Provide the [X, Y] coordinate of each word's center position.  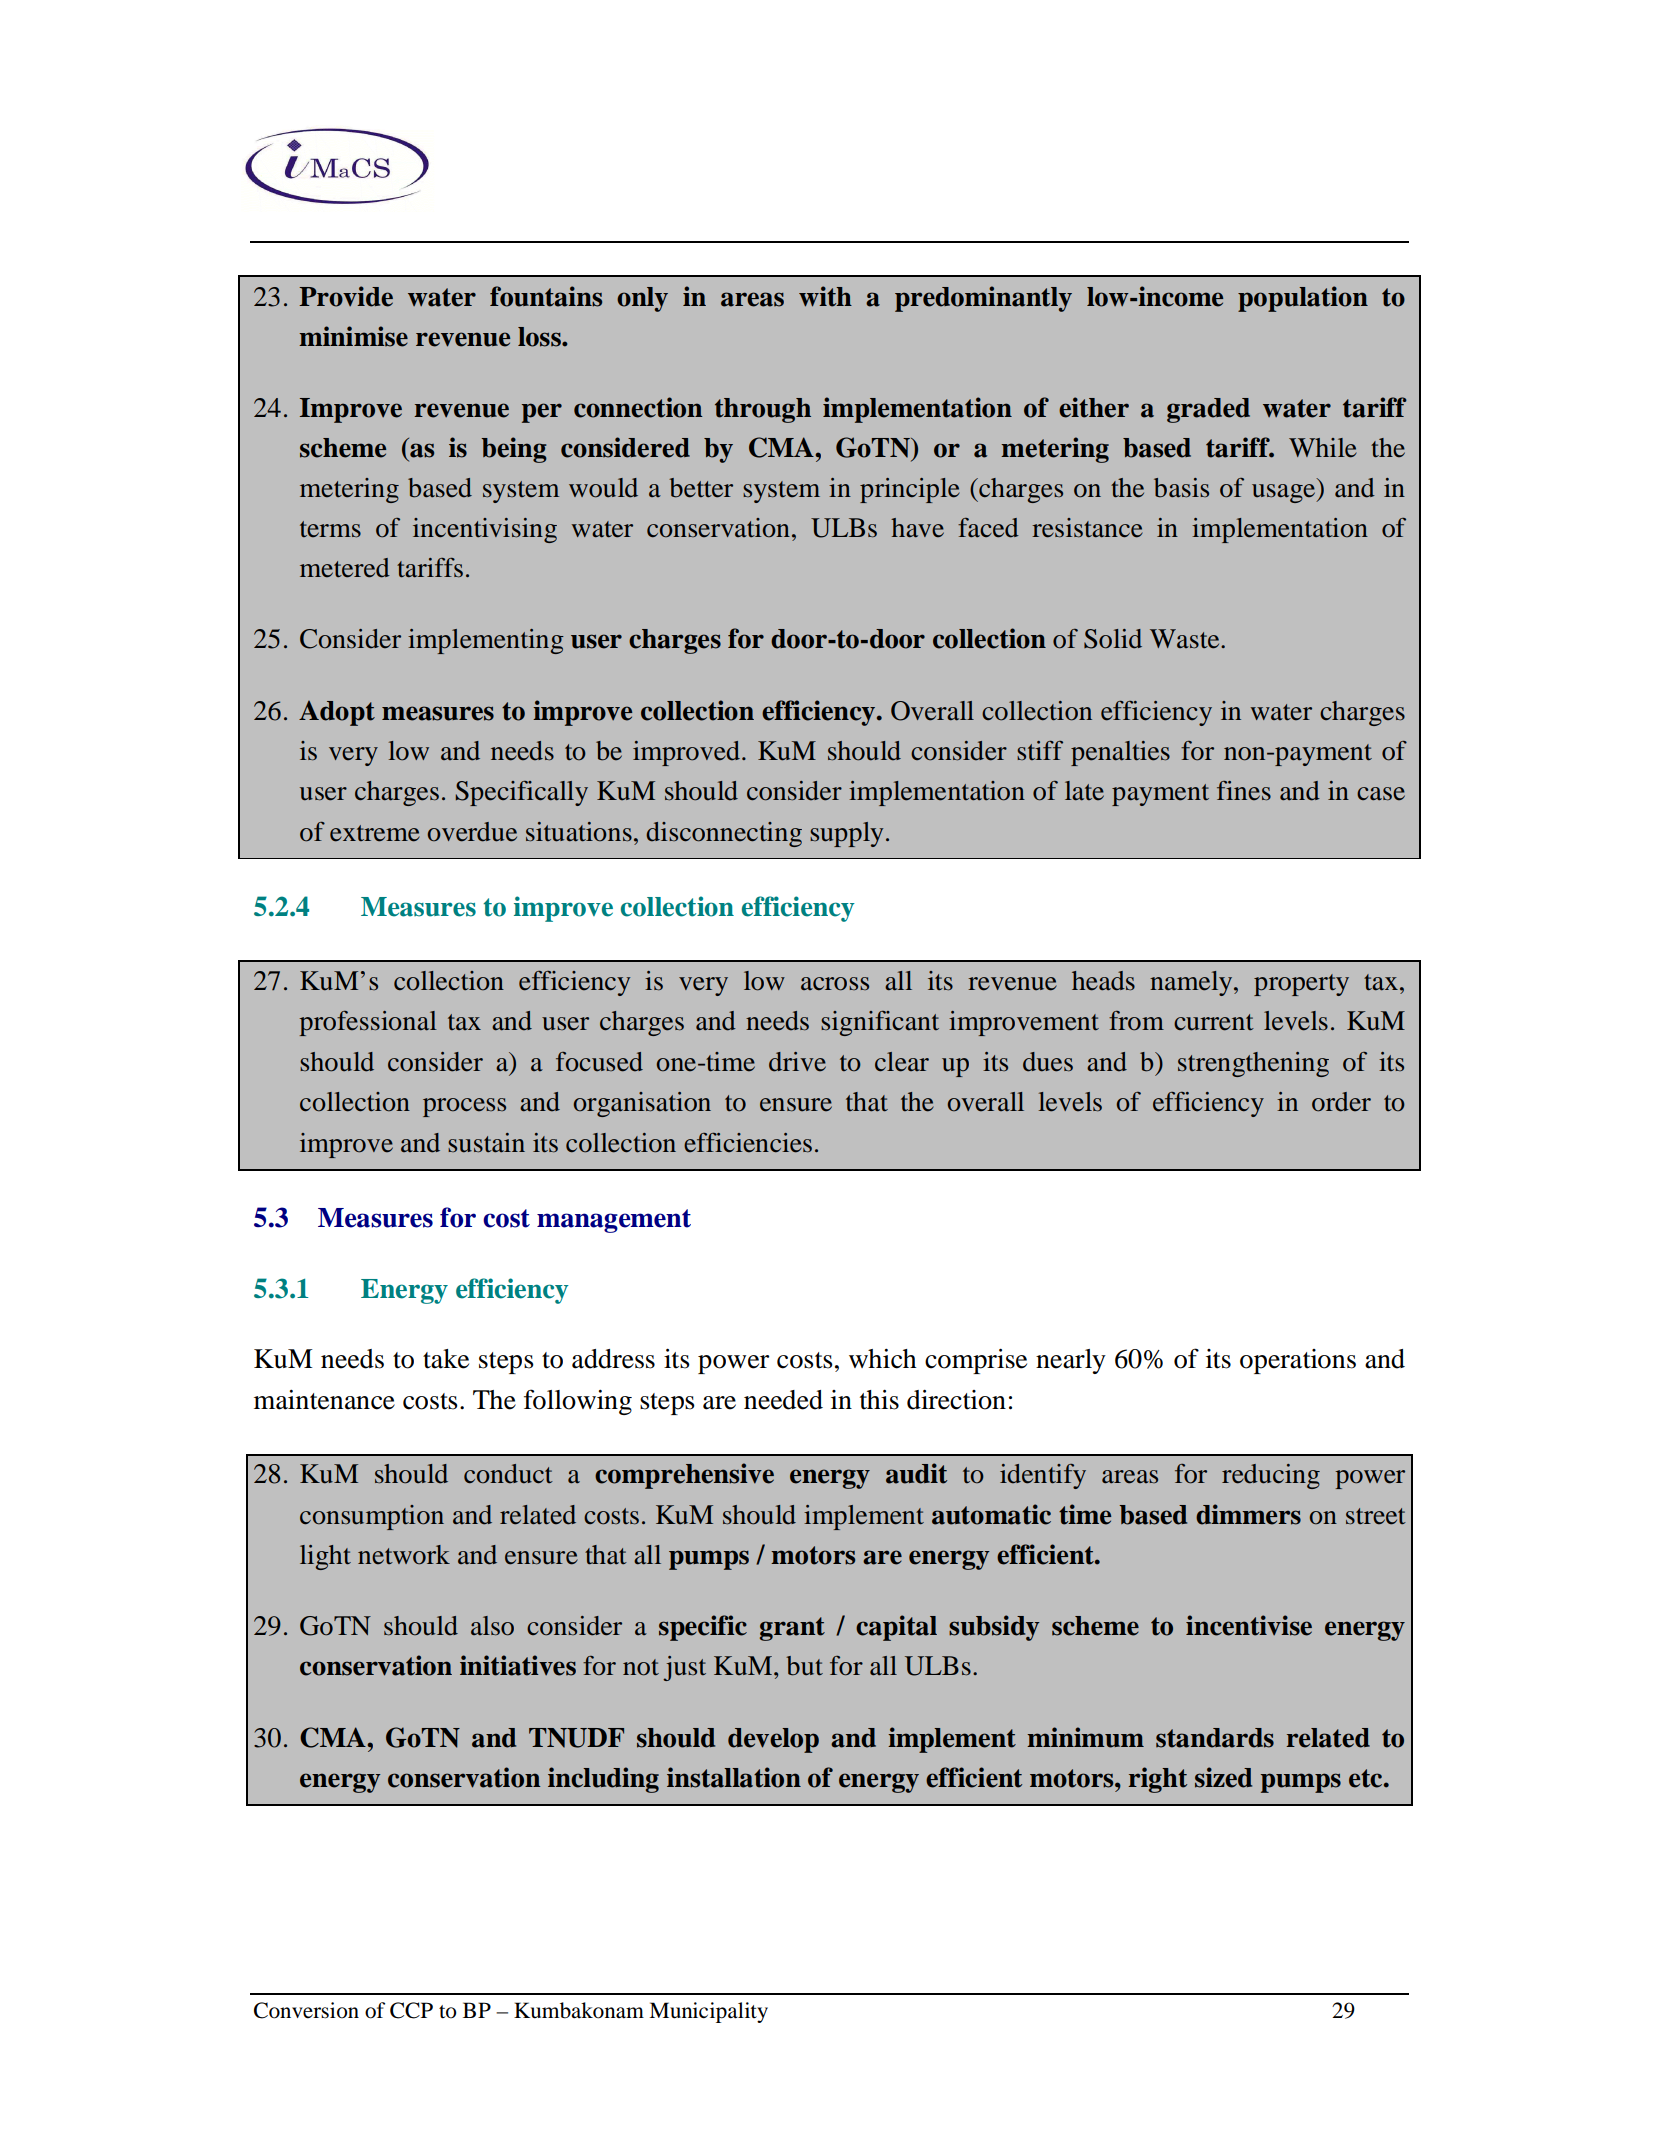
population [1303, 299]
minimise [353, 336]
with [825, 296]
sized [1223, 1777]
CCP [411, 2010]
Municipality [708, 2012]
